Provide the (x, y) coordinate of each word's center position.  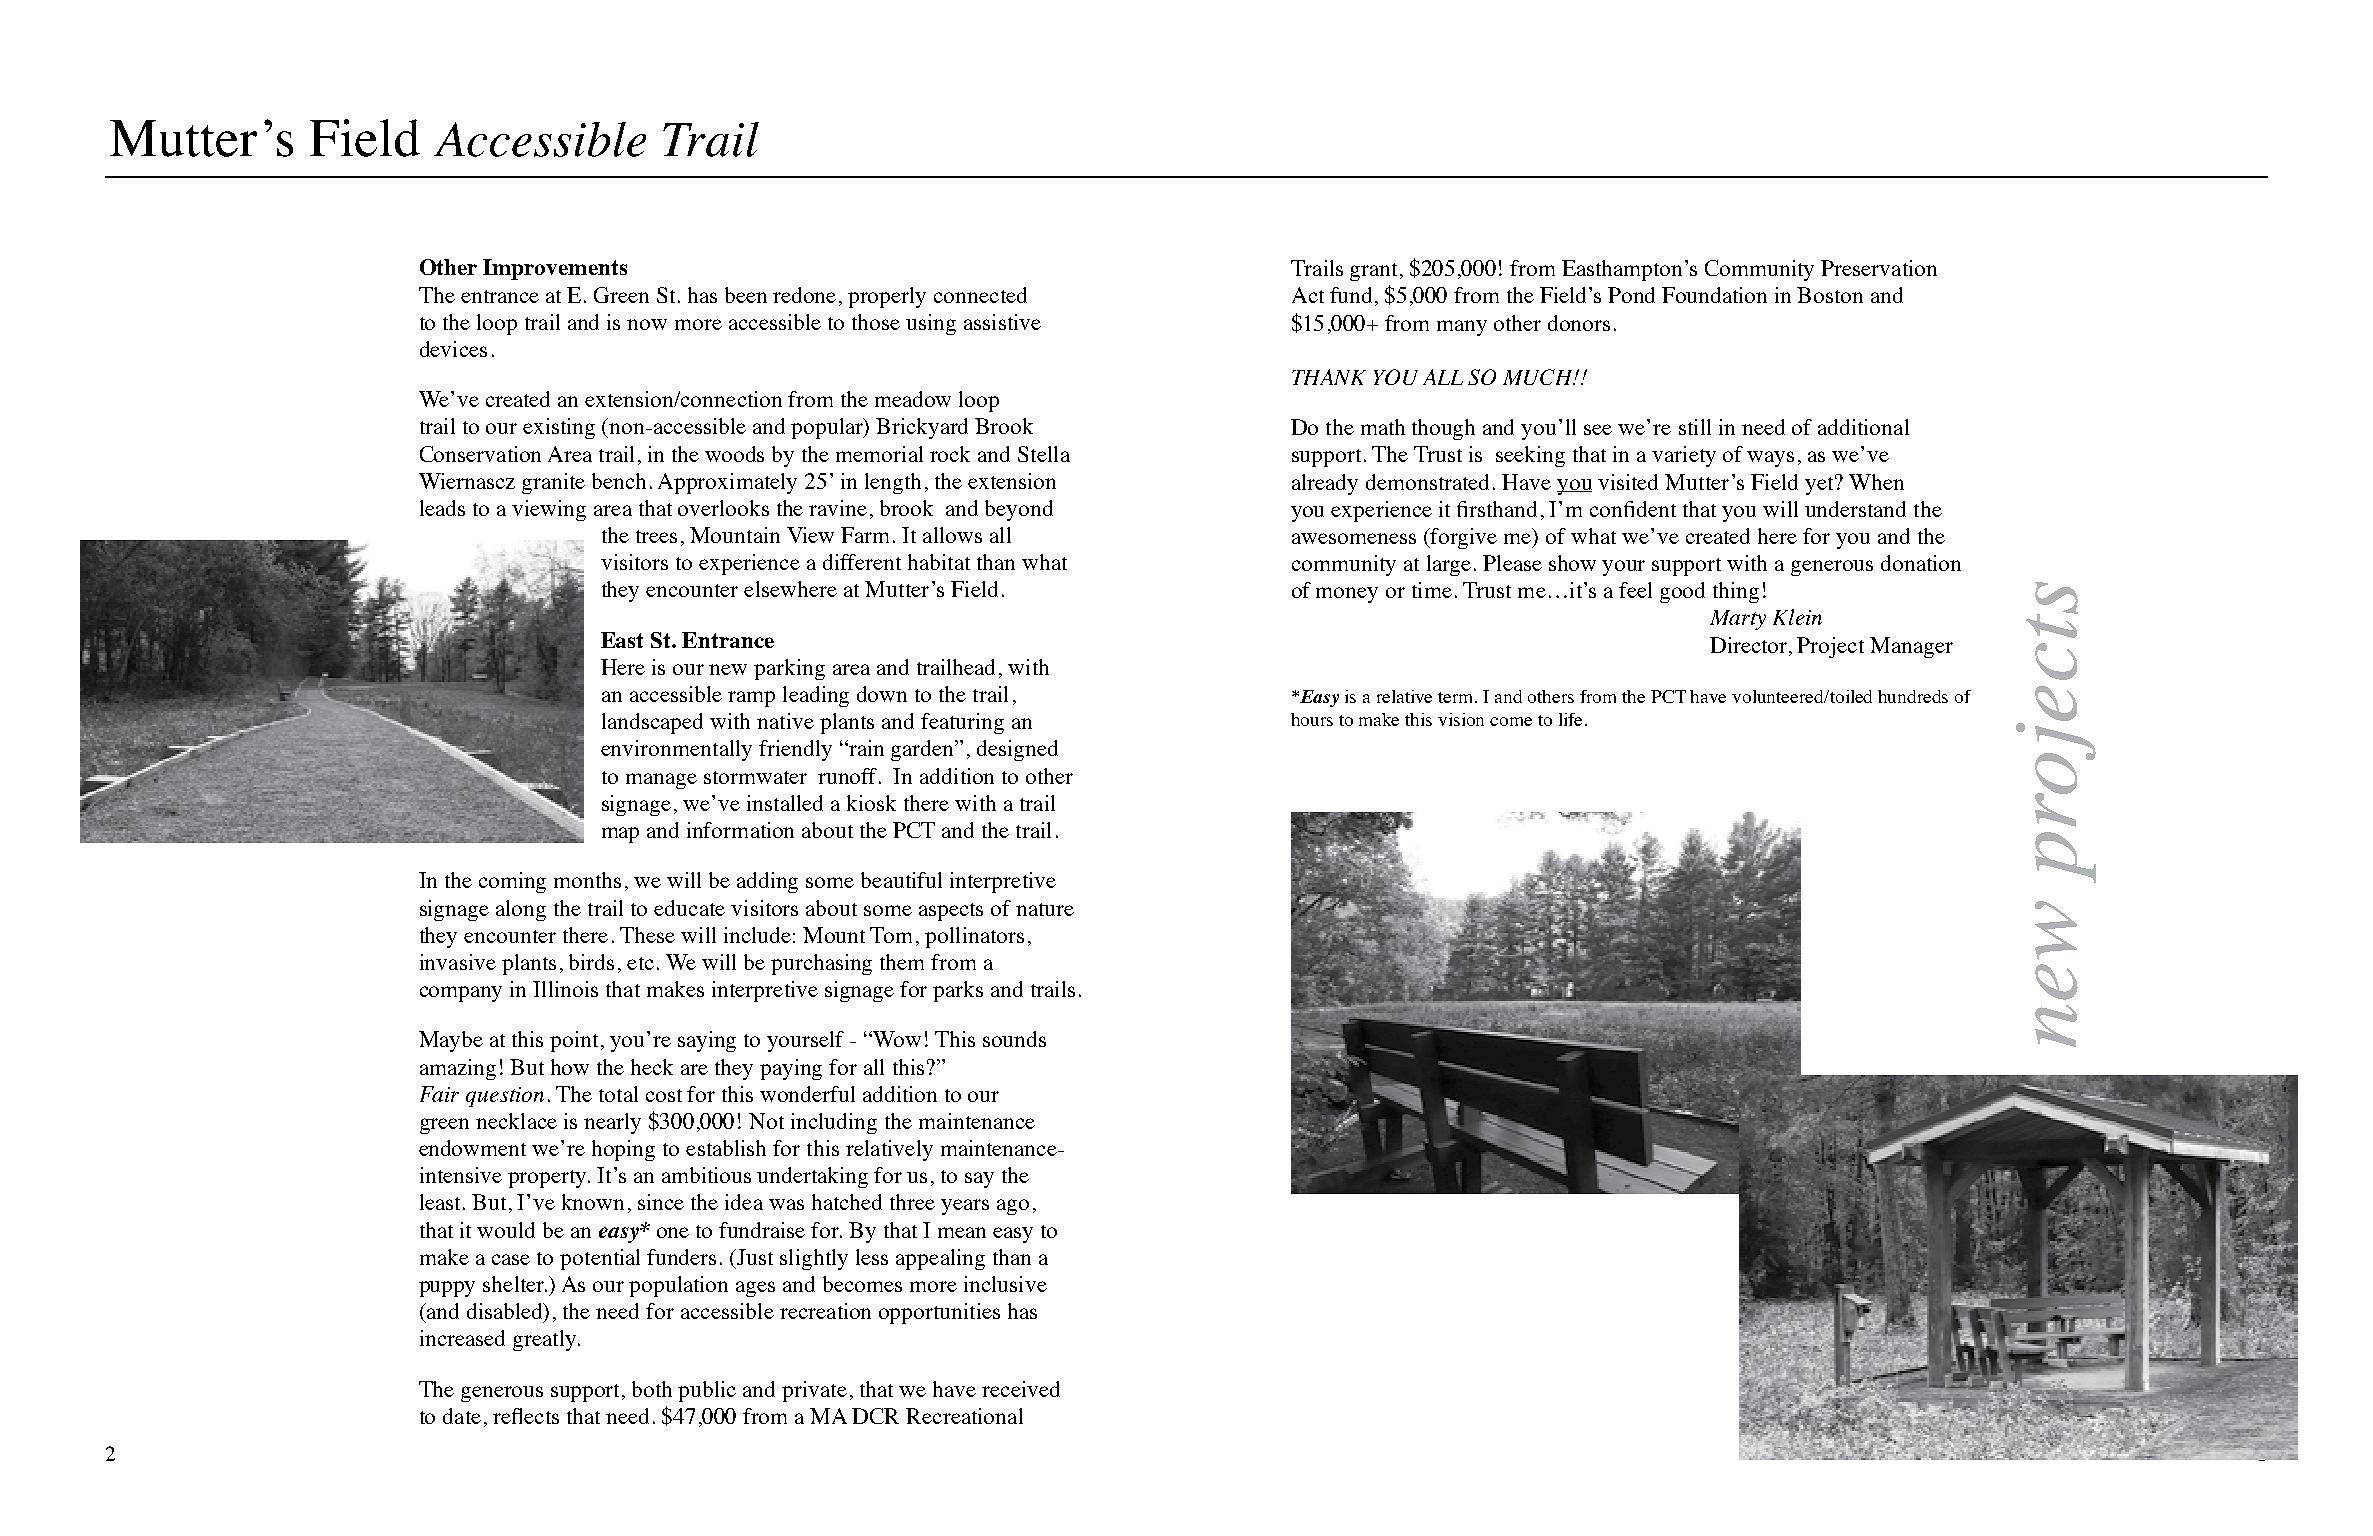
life (1572, 719)
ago (1013, 1207)
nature (1045, 909)
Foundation (1714, 295)
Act (1308, 295)
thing (1736, 592)
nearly (612, 1123)
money (1347, 595)
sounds (1014, 1039)
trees (656, 536)
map (620, 835)
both (652, 1389)
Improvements (555, 269)
